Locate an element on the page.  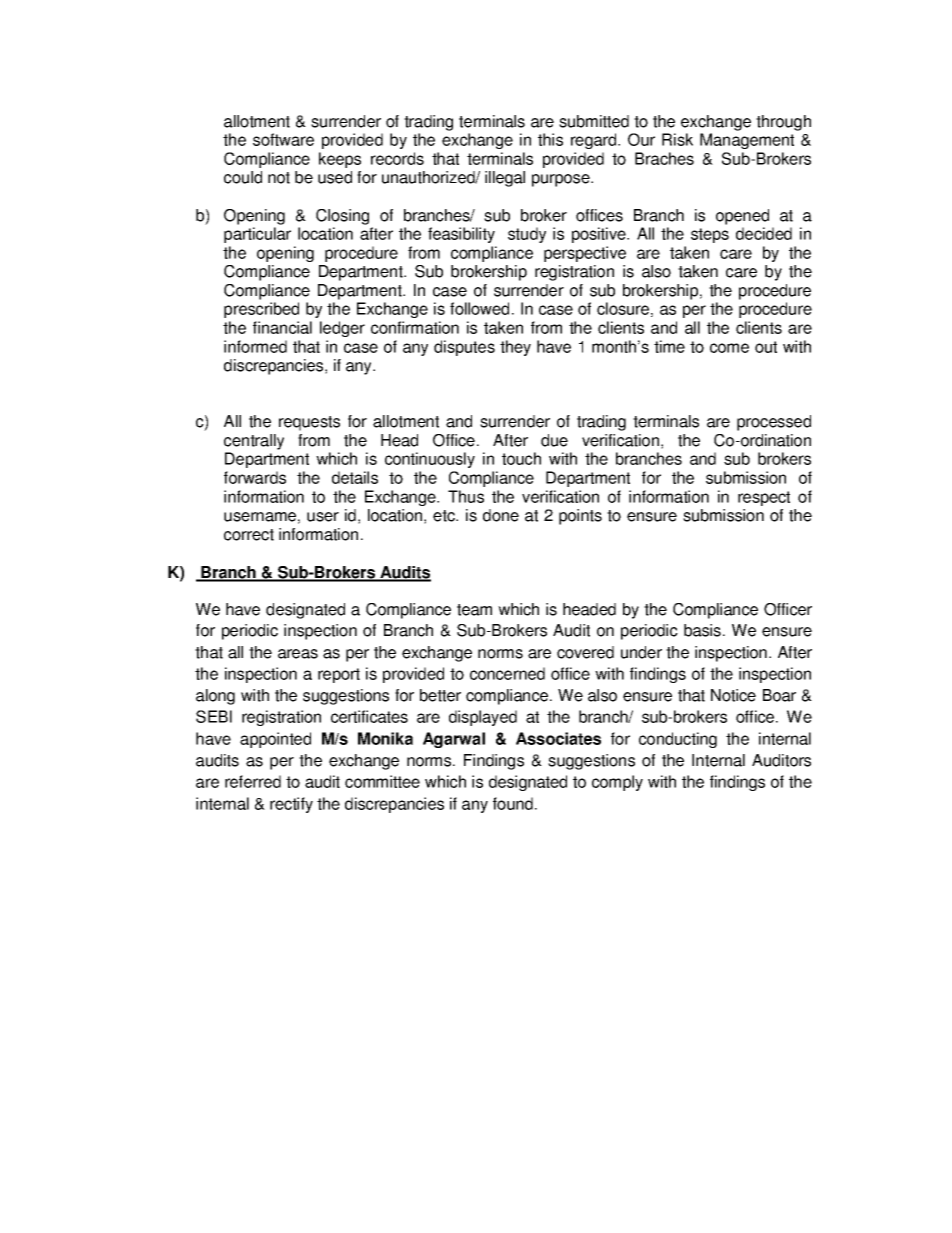
prescribed is located at coordinates (261, 310).
